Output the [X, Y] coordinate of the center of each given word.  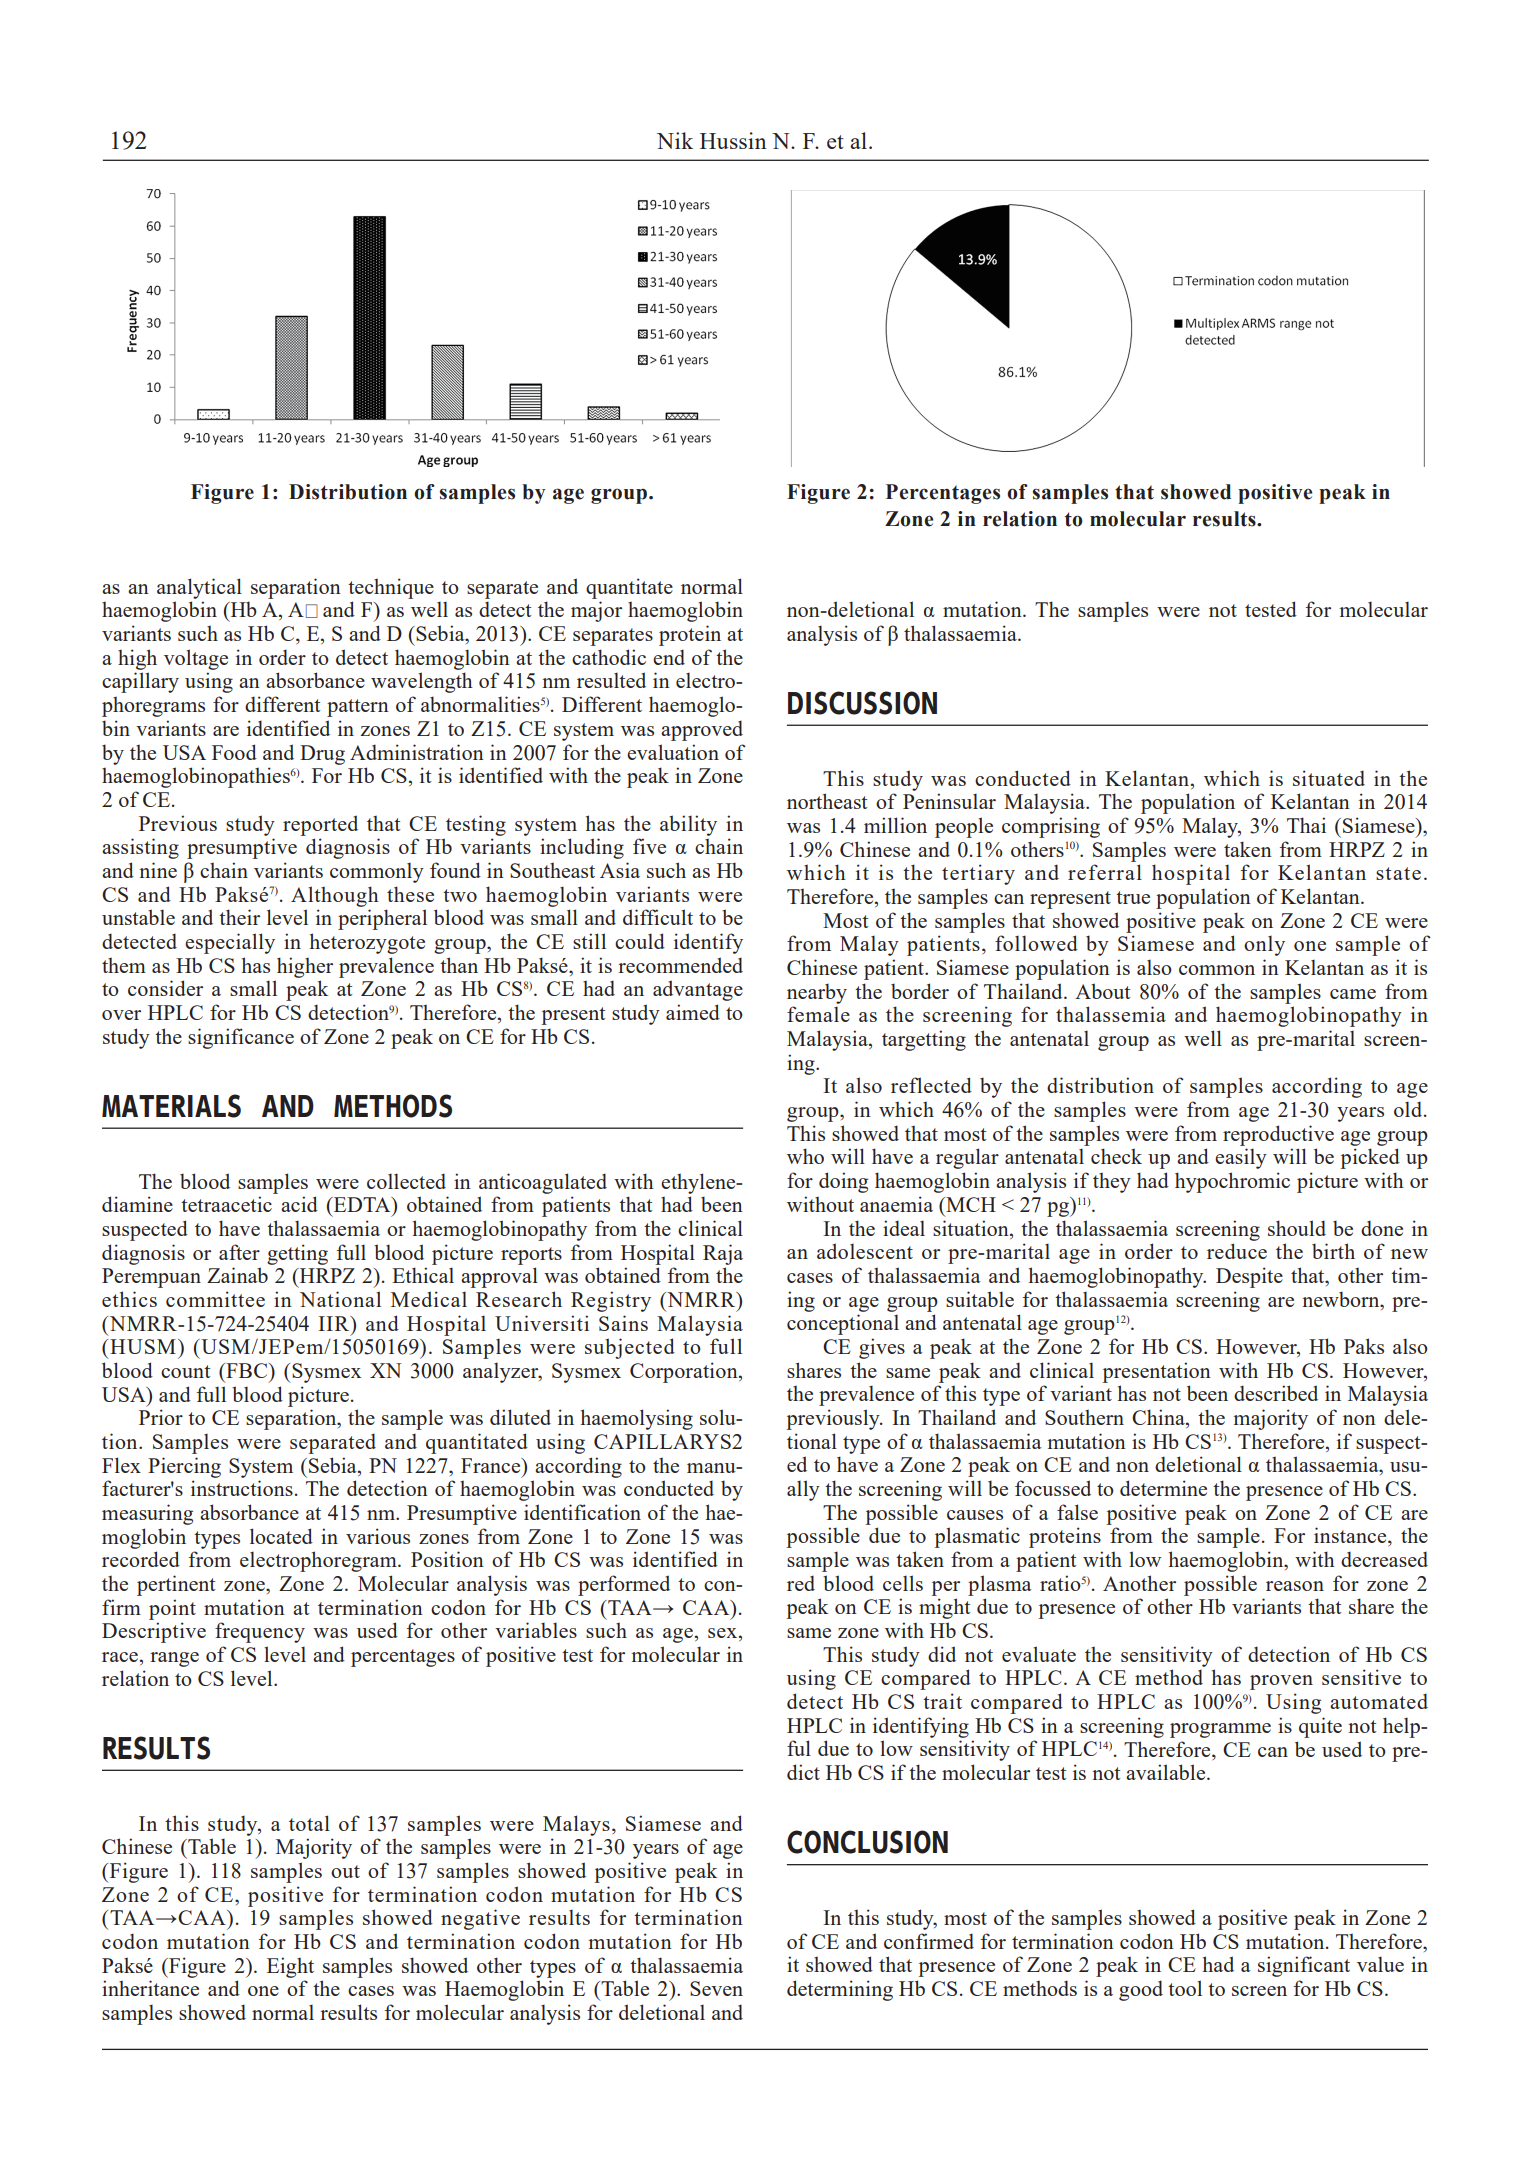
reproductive [1278, 1135]
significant [1304, 1966]
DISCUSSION [862, 703]
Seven [716, 1988]
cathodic [609, 657]
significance [241, 1038]
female [818, 1014]
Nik [675, 140]
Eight [290, 1967]
